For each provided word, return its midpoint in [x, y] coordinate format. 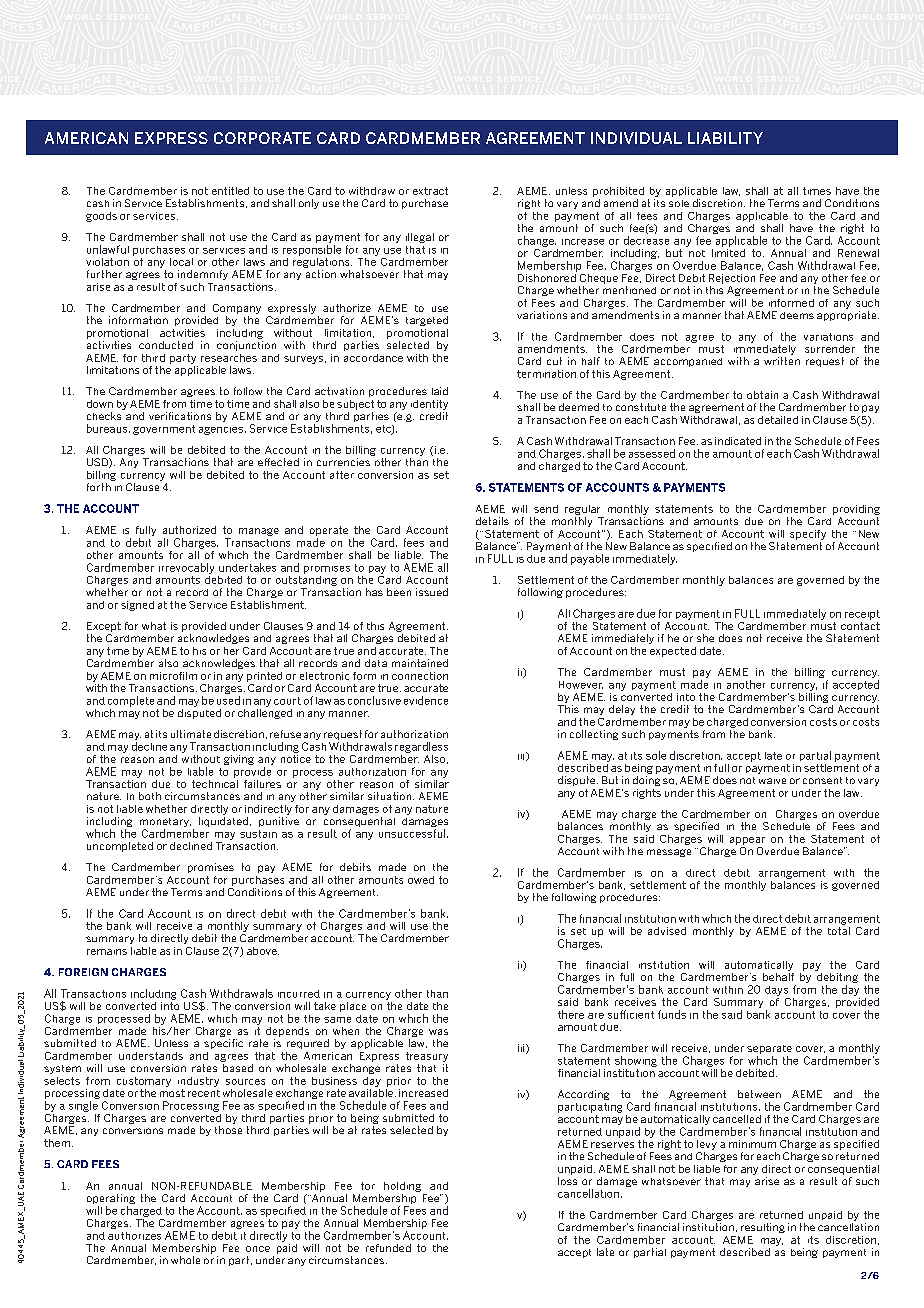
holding [402, 1187]
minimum [752, 1144]
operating [111, 1200]
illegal [420, 238]
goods [101, 217]
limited [728, 253]
